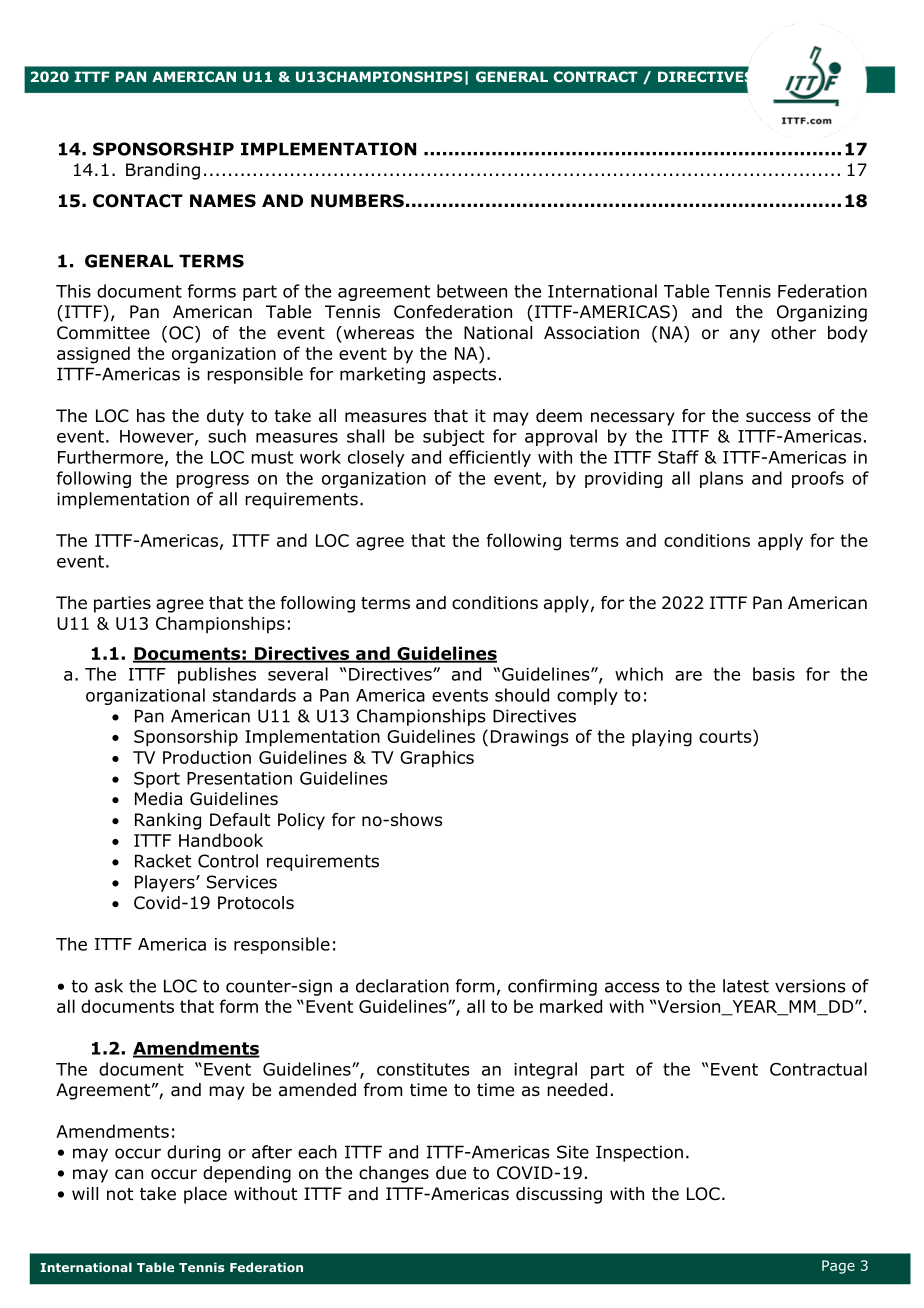  I want to click on Graphics, so click(437, 759).
